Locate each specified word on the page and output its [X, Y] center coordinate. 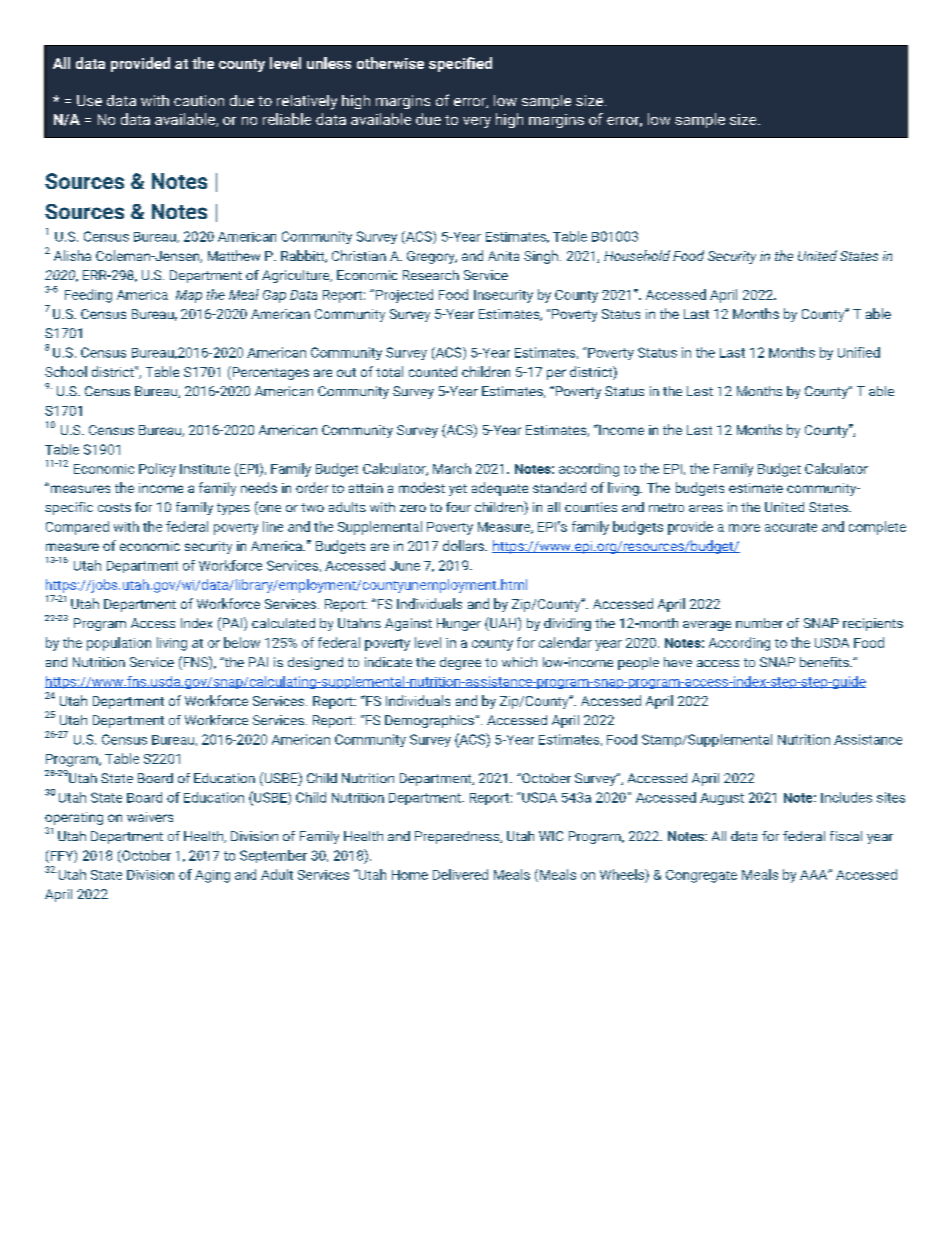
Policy [157, 470]
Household [637, 255]
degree [460, 663]
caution [199, 100]
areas [706, 508]
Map [189, 296]
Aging [212, 876]
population [119, 644]
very [477, 122]
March [452, 468]
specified [460, 64]
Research [431, 275]
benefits [825, 662]
